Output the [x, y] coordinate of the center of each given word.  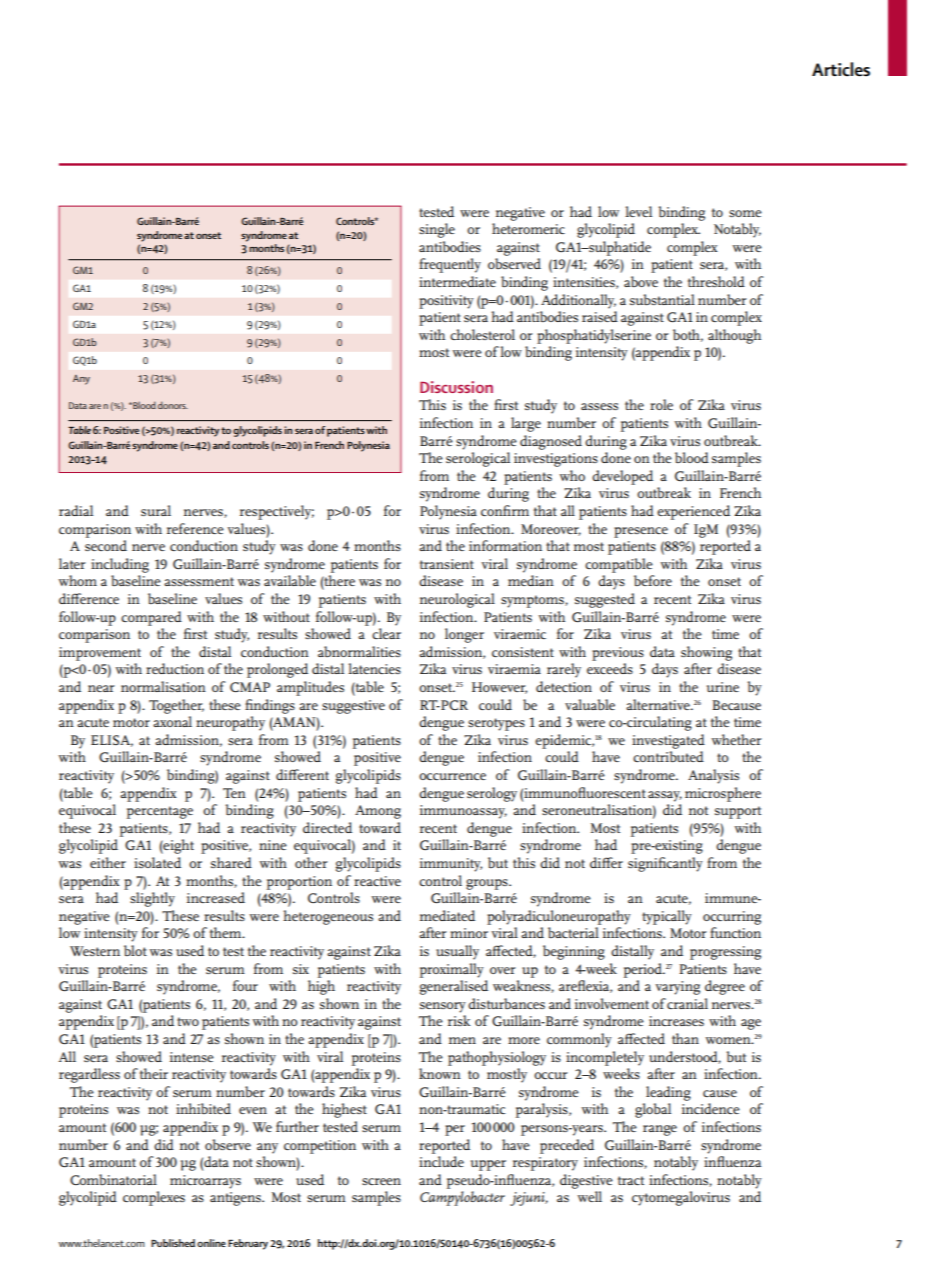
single [437, 230]
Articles [841, 69]
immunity [451, 865]
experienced [693, 512]
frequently [450, 265]
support [738, 812]
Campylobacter [462, 1198]
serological [478, 459]
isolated [157, 862]
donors [173, 405]
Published [173, 1243]
